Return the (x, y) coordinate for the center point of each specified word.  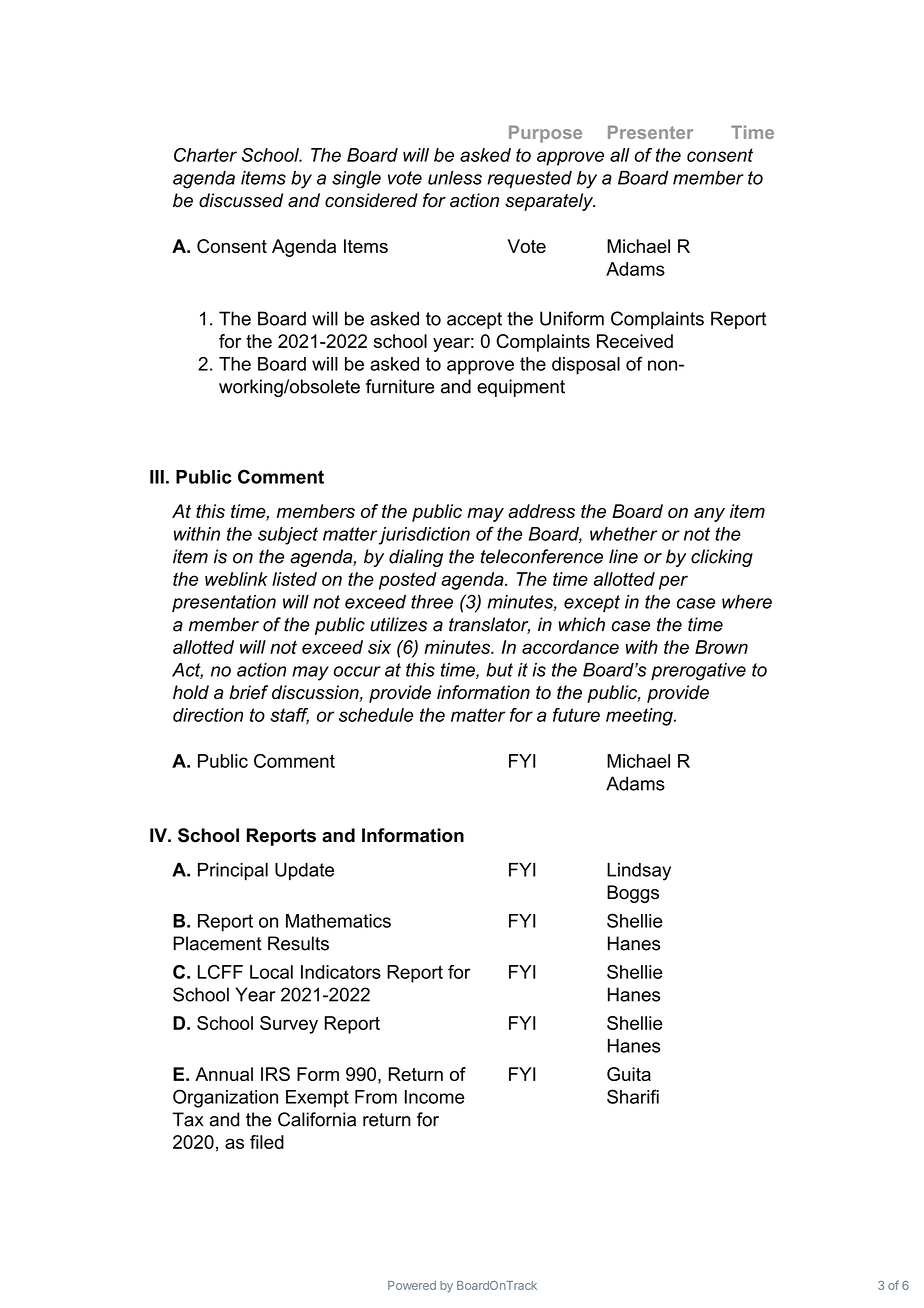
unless (455, 178)
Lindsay (639, 872)
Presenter (650, 132)
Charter (205, 155)
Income (435, 1097)
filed (267, 1142)
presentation (224, 603)
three (432, 602)
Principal (233, 871)
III (157, 477)
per (673, 582)
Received (635, 341)
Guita (629, 1074)
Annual (224, 1074)
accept (474, 320)
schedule (376, 715)
